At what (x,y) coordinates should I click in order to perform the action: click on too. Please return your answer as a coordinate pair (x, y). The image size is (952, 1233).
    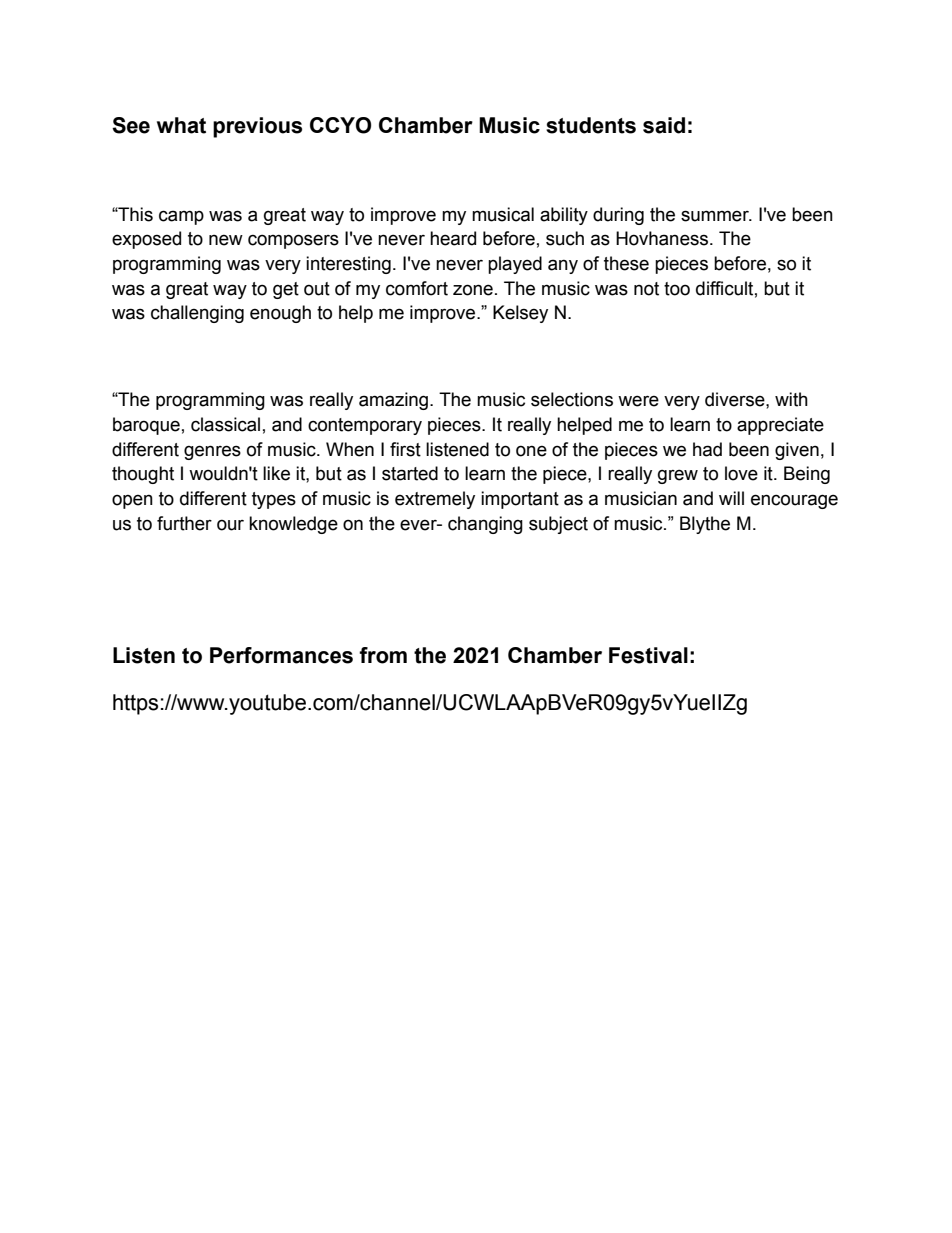
    Looking at the image, I should click on (677, 289).
